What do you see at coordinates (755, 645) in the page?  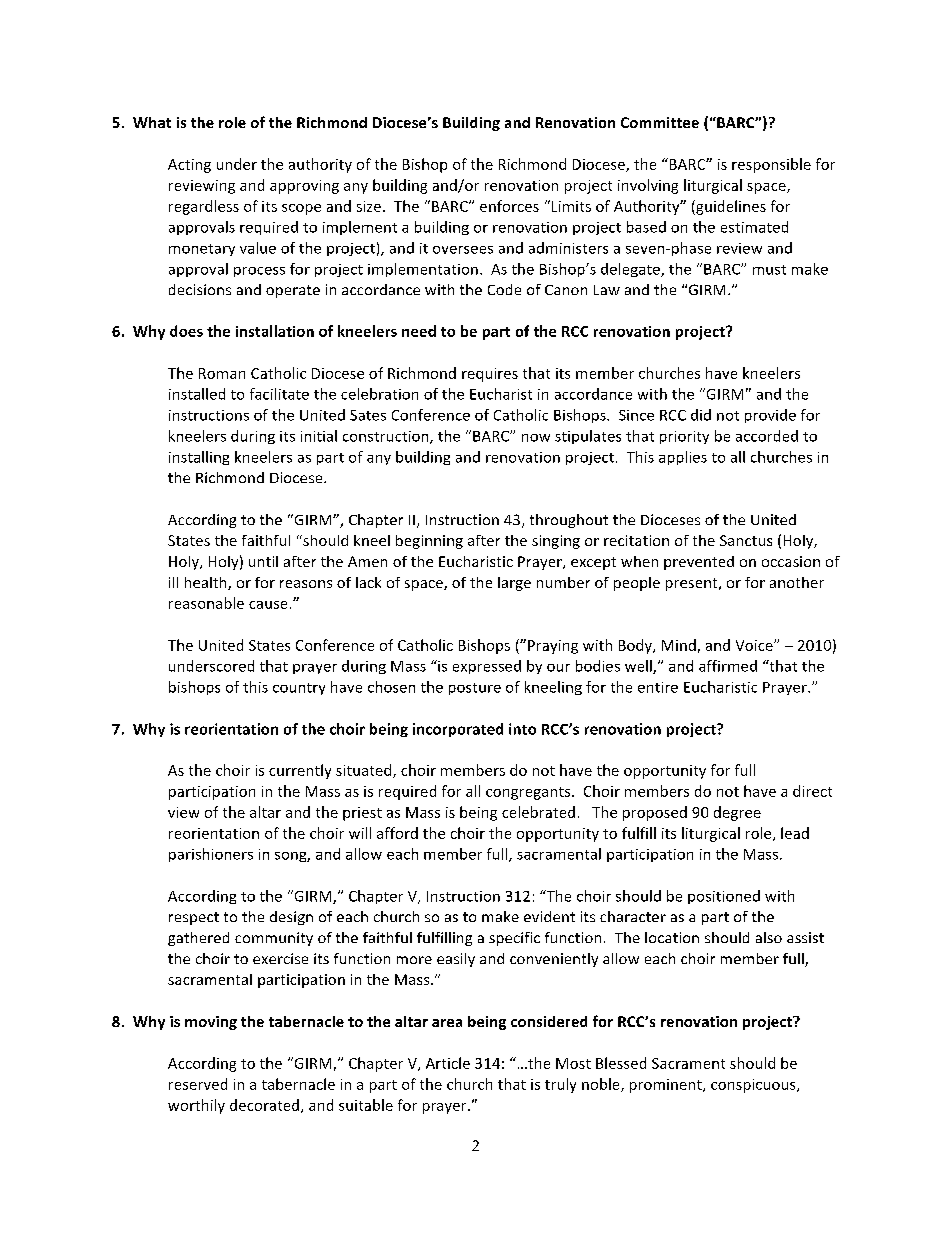 I see `Voice` at bounding box center [755, 645].
